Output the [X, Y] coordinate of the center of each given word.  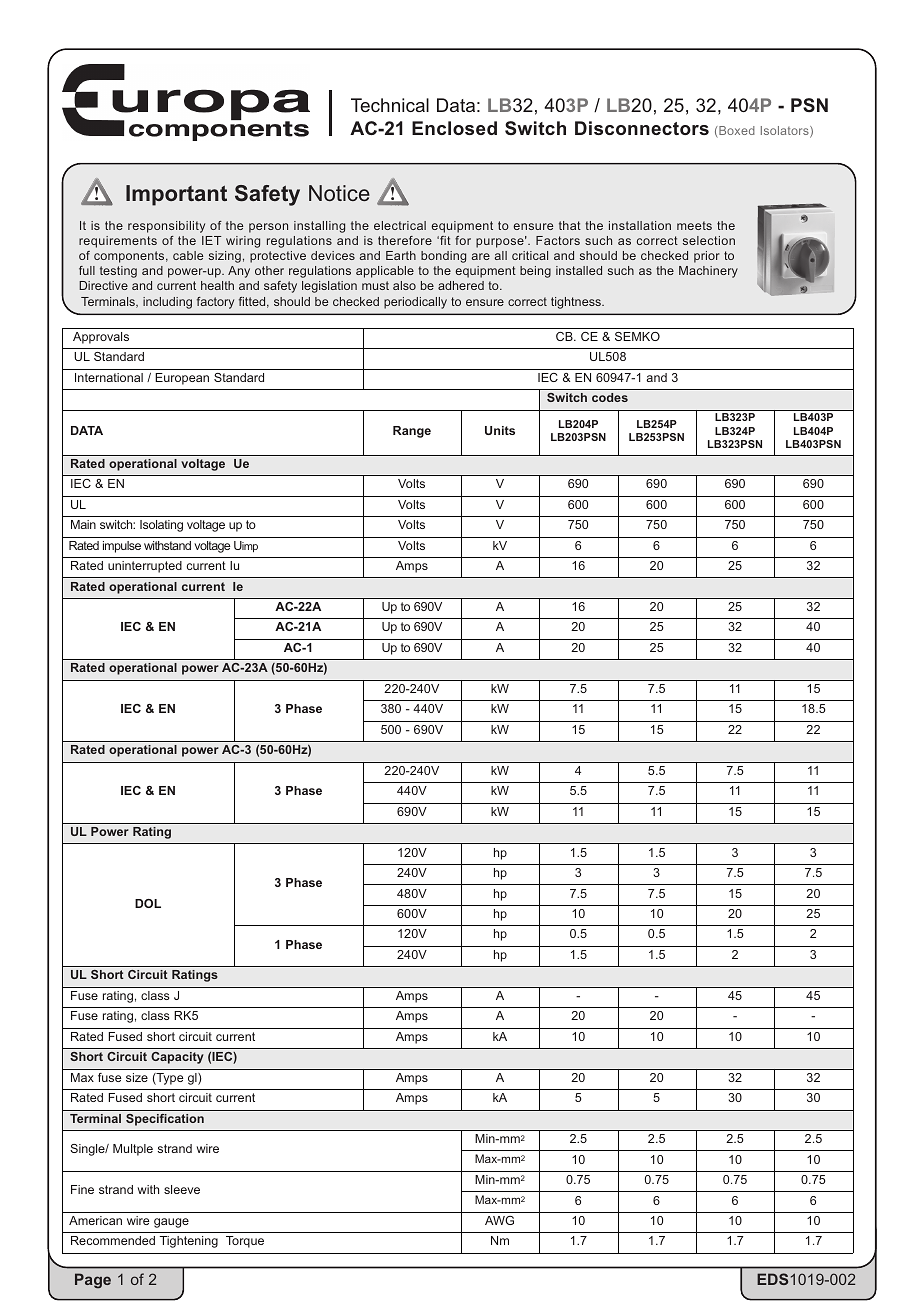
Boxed [736, 132]
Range [412, 432]
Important [176, 195]
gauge [171, 1223]
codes [610, 397]
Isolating [161, 526]
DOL [148, 903]
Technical [390, 105]
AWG [499, 1220]
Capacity [177, 1058]
